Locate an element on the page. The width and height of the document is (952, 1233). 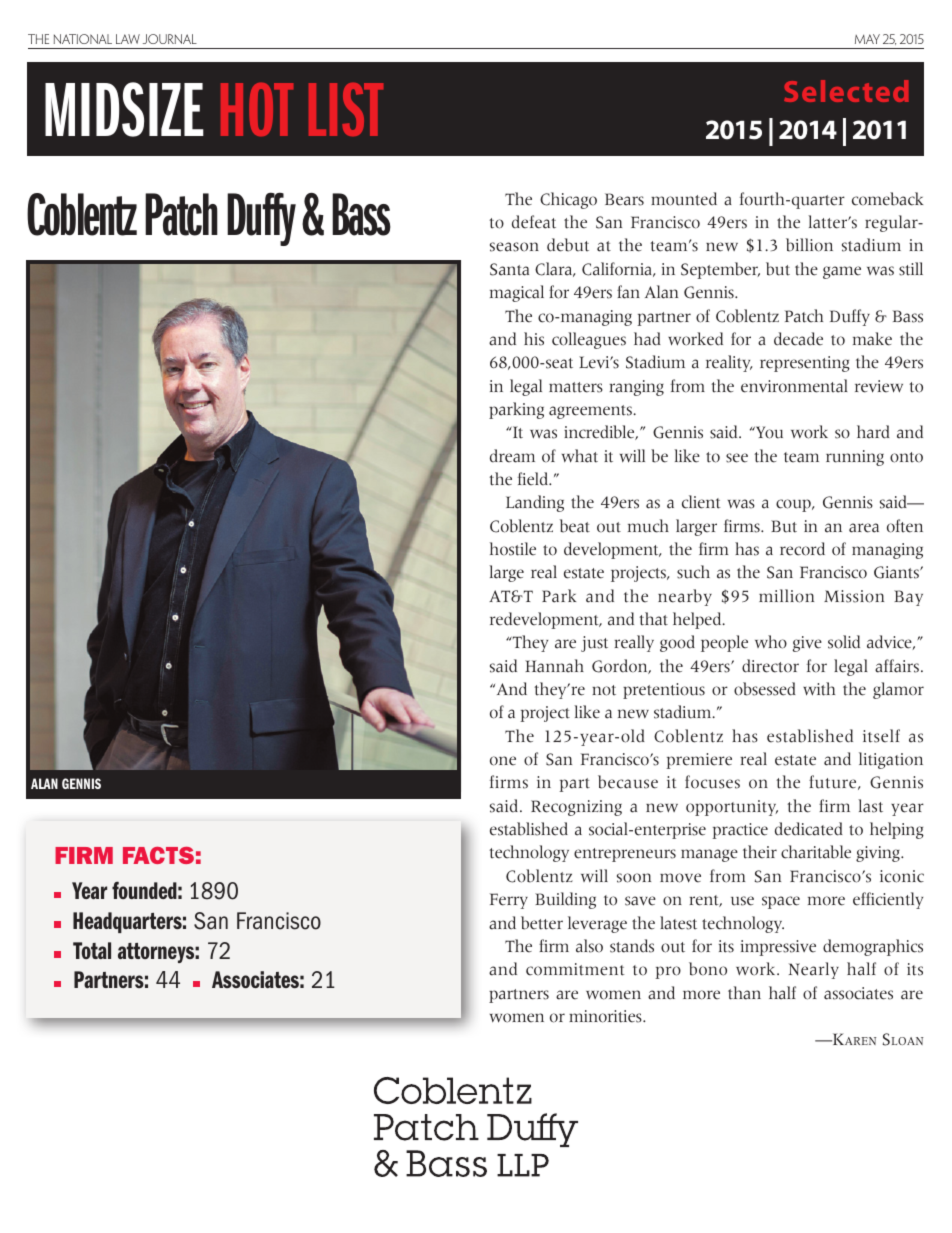
facts is located at coordinates (158, 855).
